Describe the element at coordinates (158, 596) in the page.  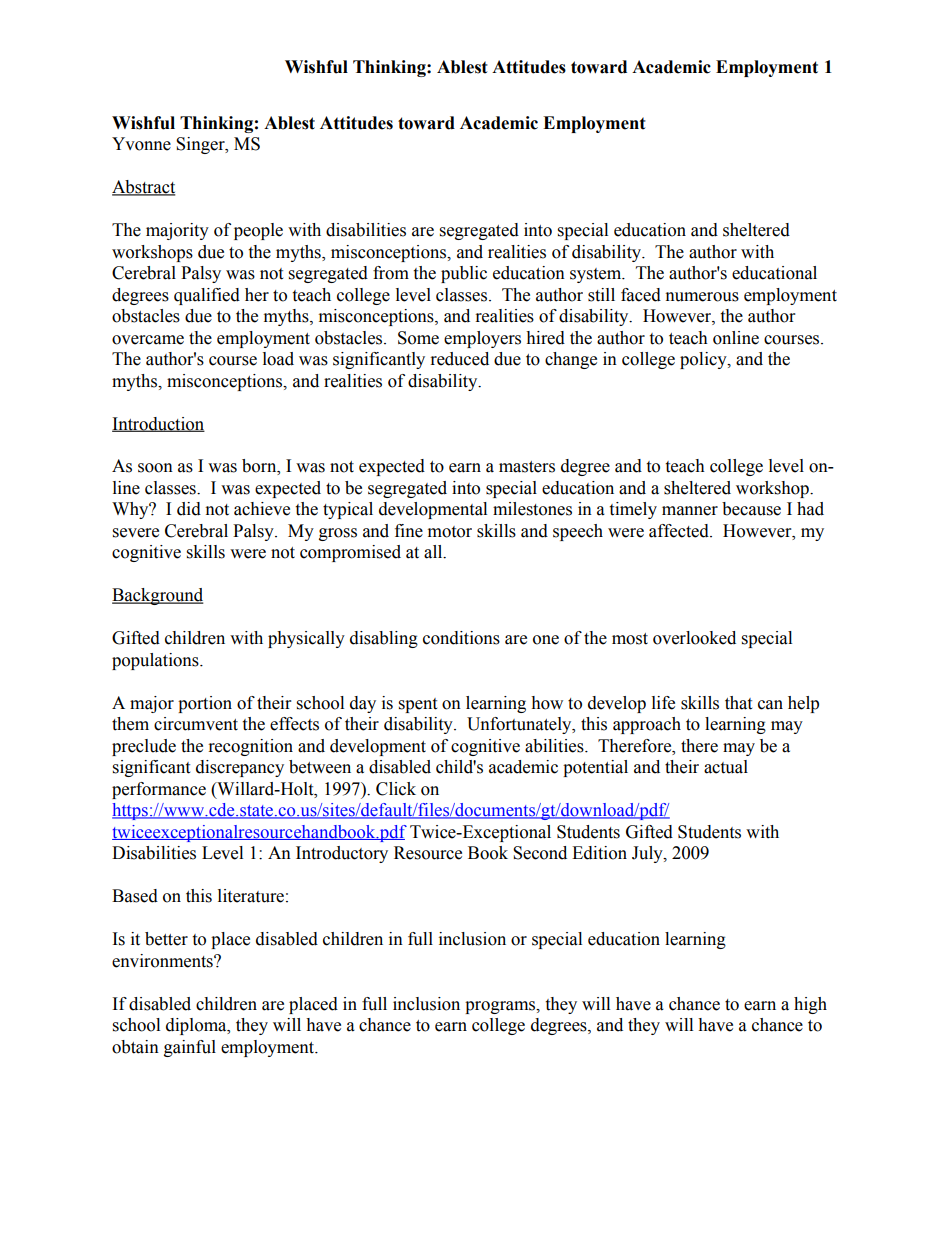
I see `Background` at that location.
